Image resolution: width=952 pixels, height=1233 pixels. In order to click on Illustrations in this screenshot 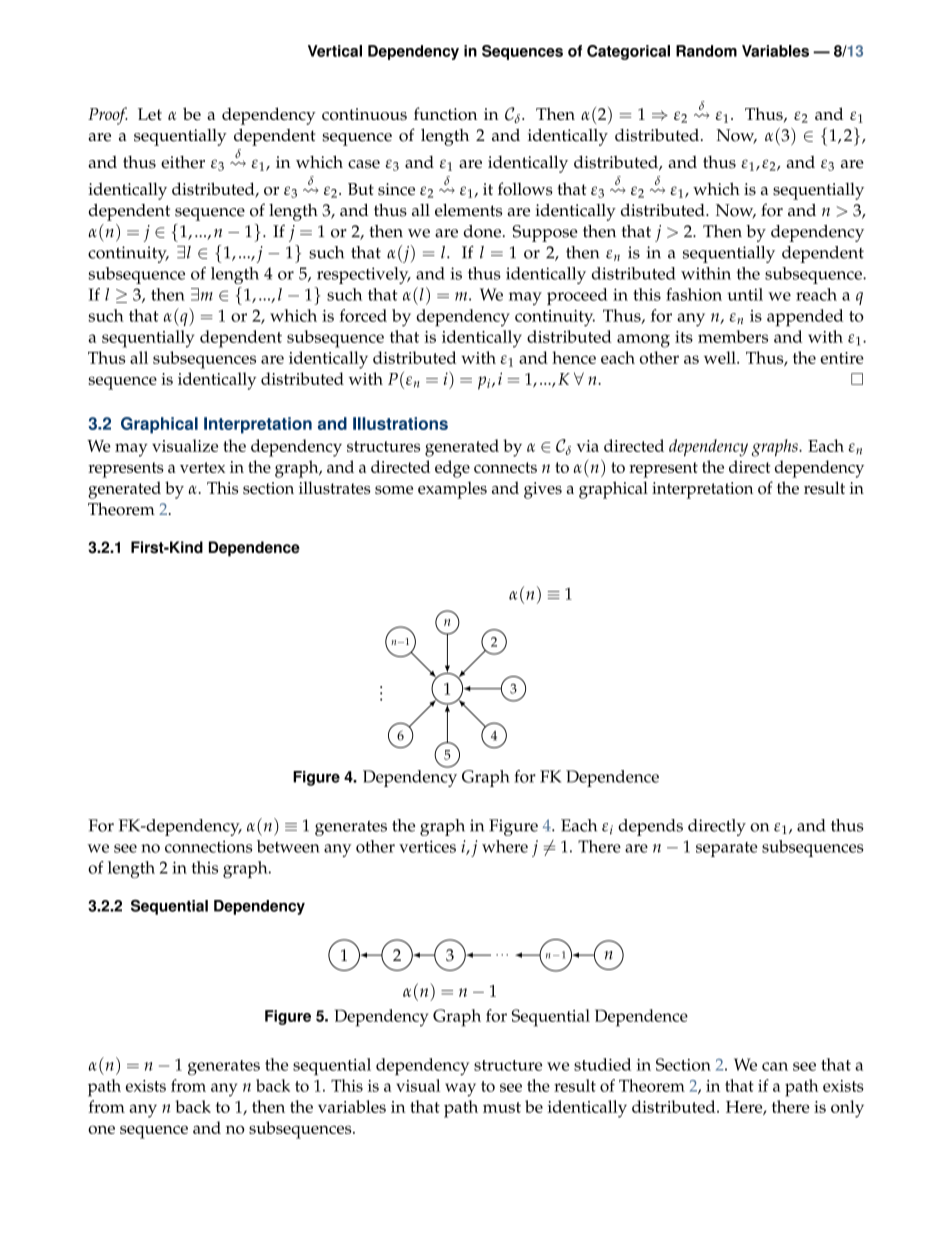, I will do `click(400, 423)`.
